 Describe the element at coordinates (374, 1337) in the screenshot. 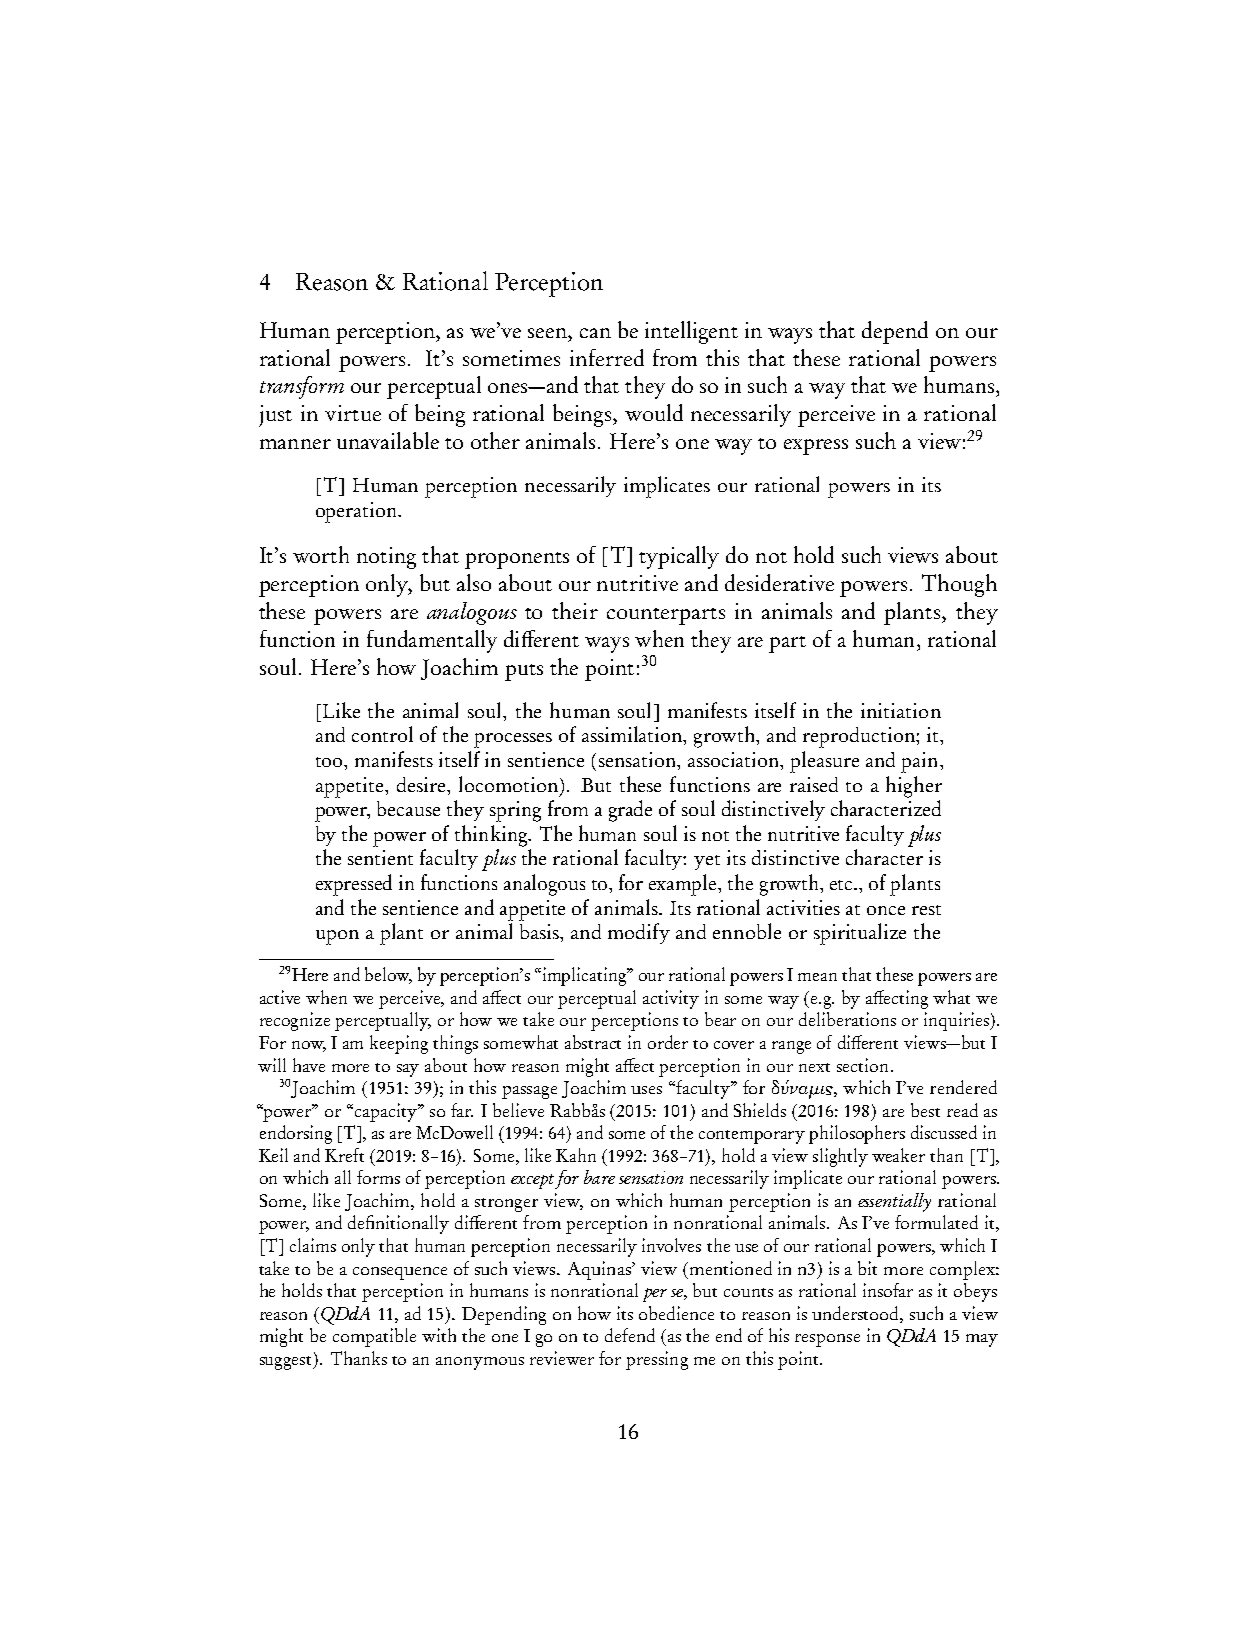

I see `compatible` at that location.
